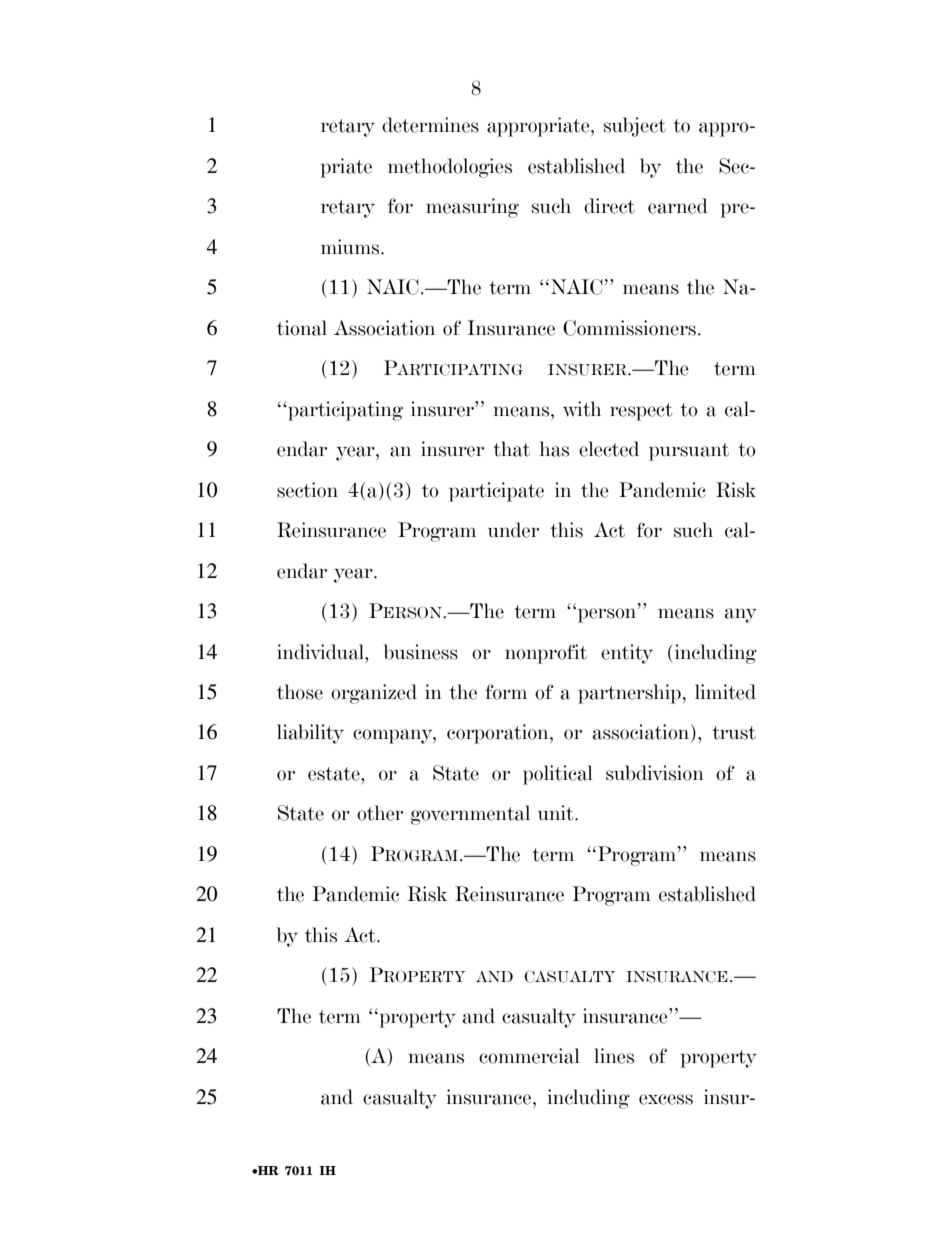 Image resolution: width=952 pixels, height=1233 pixels. Describe the element at coordinates (678, 206) in the screenshot. I see `earned` at that location.
